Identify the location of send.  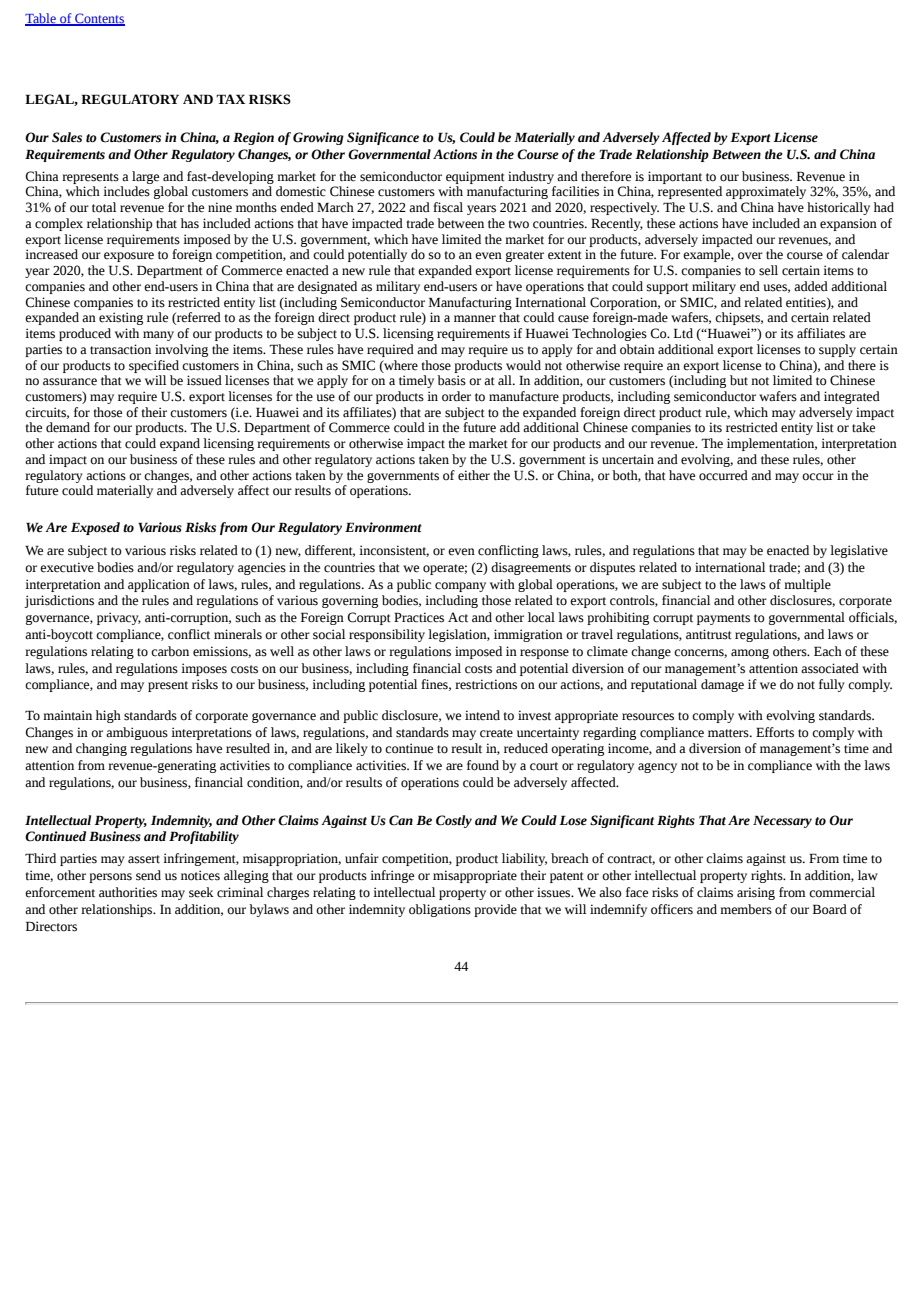
(148, 875).
